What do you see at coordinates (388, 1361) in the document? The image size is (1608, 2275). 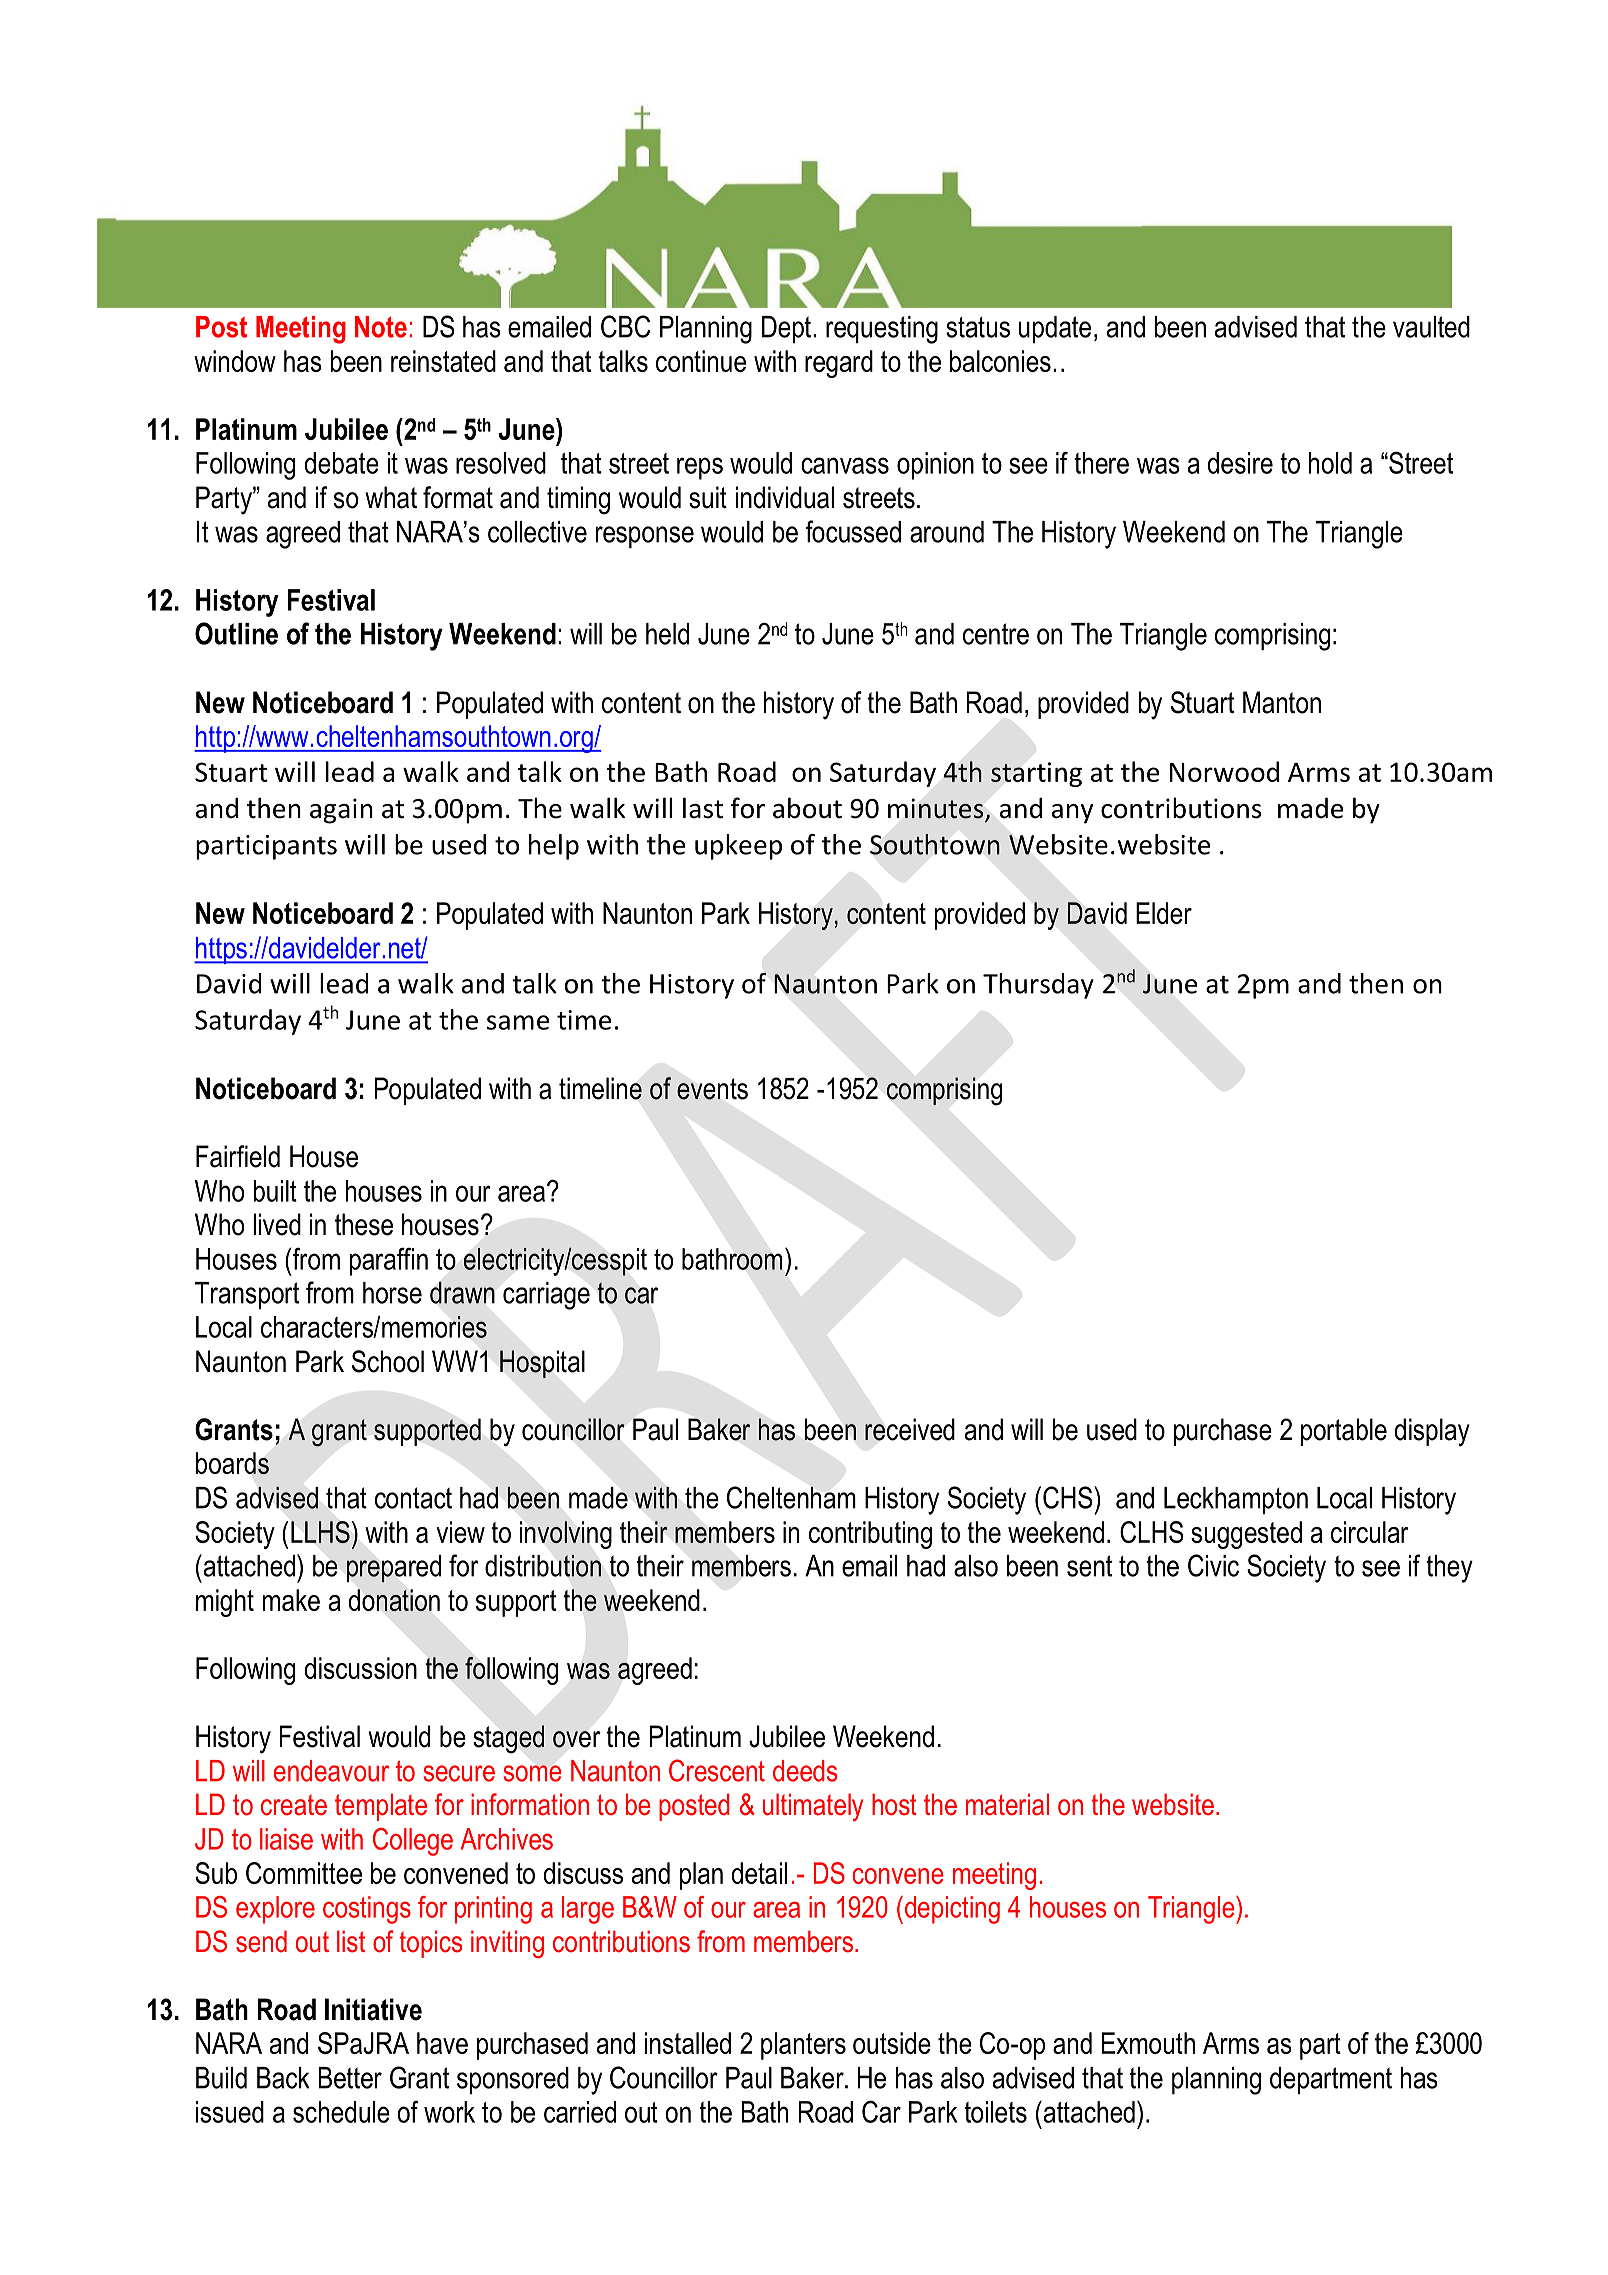 I see `School` at bounding box center [388, 1361].
